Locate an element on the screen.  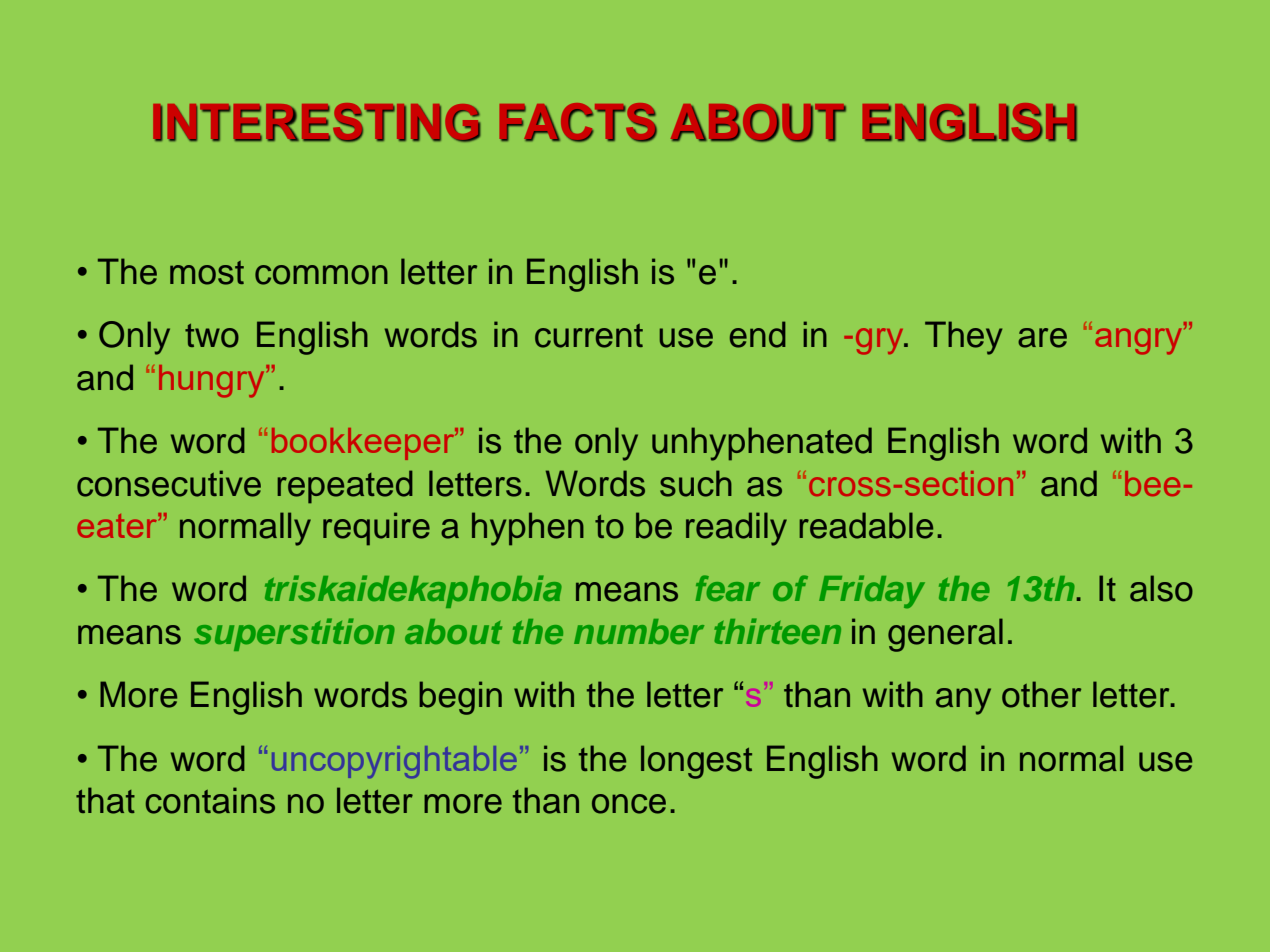
contains is located at coordinates (210, 800).
